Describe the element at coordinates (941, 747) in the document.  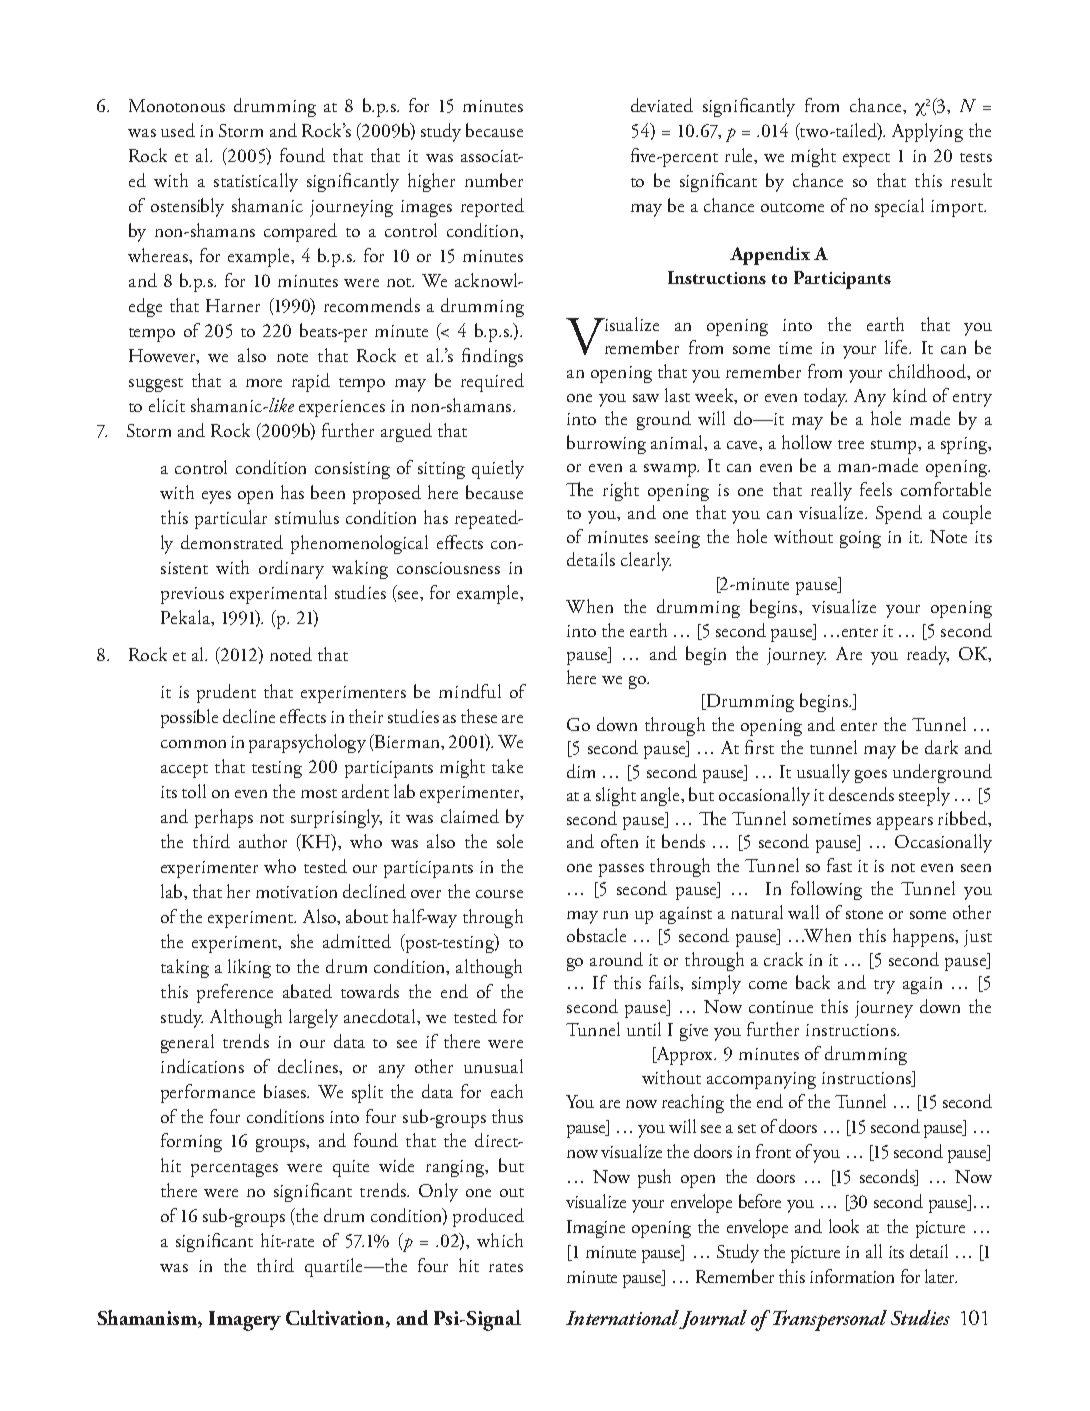
I see `dark` at that location.
